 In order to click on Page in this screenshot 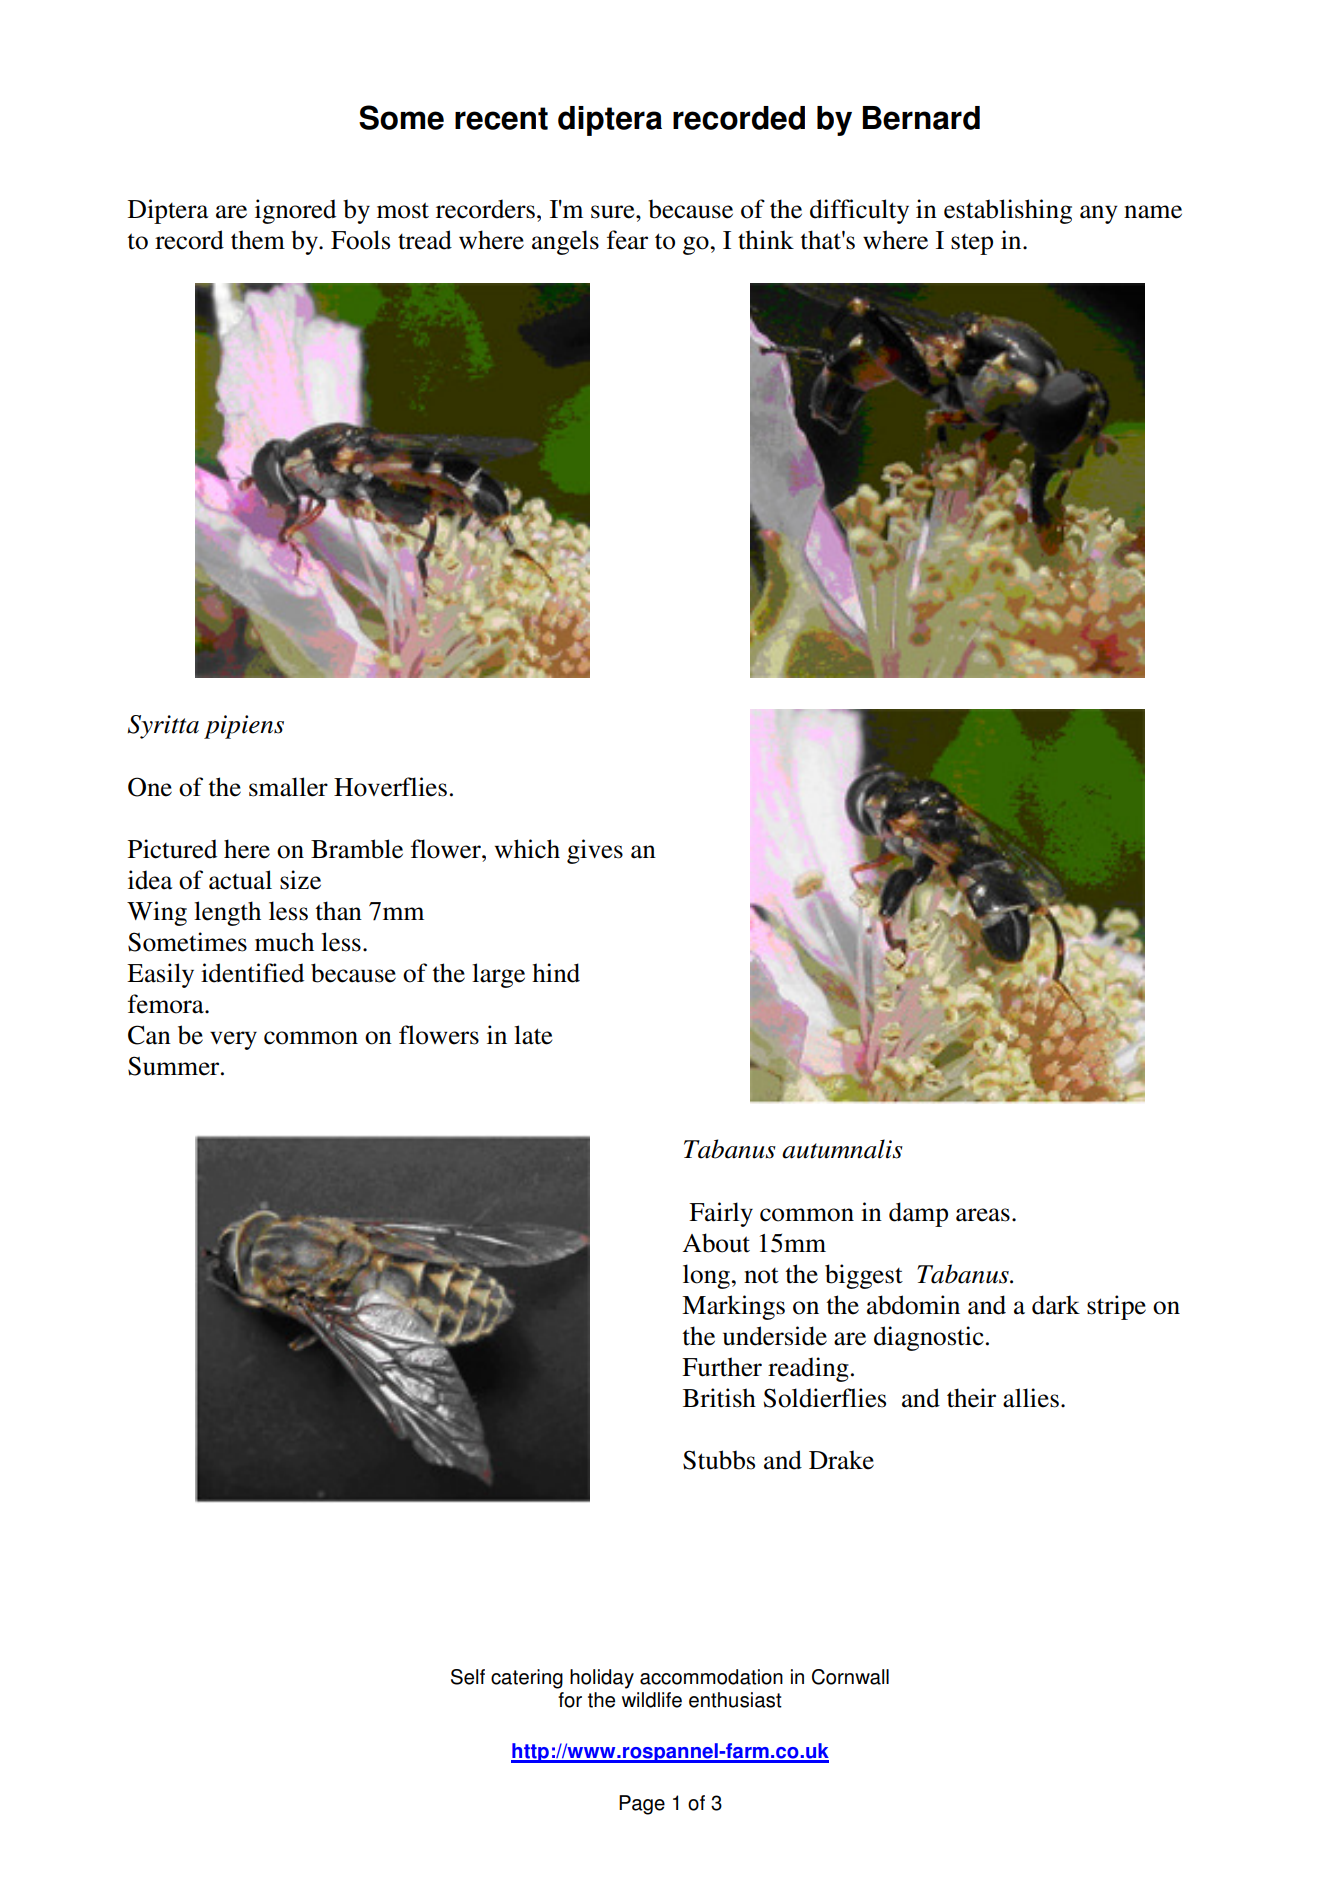, I will do `click(642, 1805)`.
